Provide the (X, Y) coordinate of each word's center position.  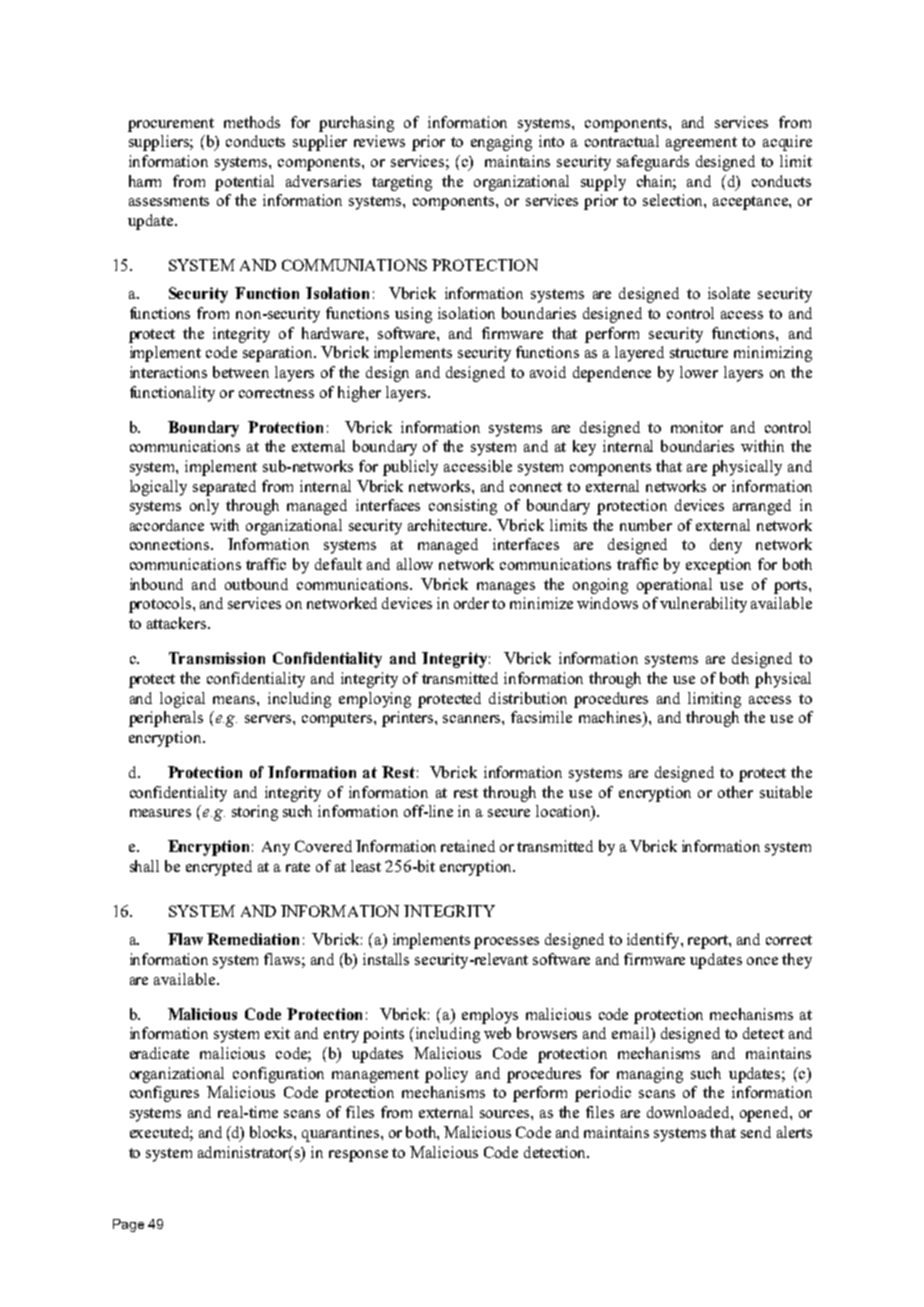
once (762, 961)
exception (718, 566)
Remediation (253, 939)
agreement (701, 144)
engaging (501, 143)
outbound (256, 584)
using (413, 315)
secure (509, 813)
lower (699, 372)
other (735, 792)
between (241, 372)
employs (490, 1016)
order (471, 603)
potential (244, 183)
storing (255, 813)
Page (128, 1225)
